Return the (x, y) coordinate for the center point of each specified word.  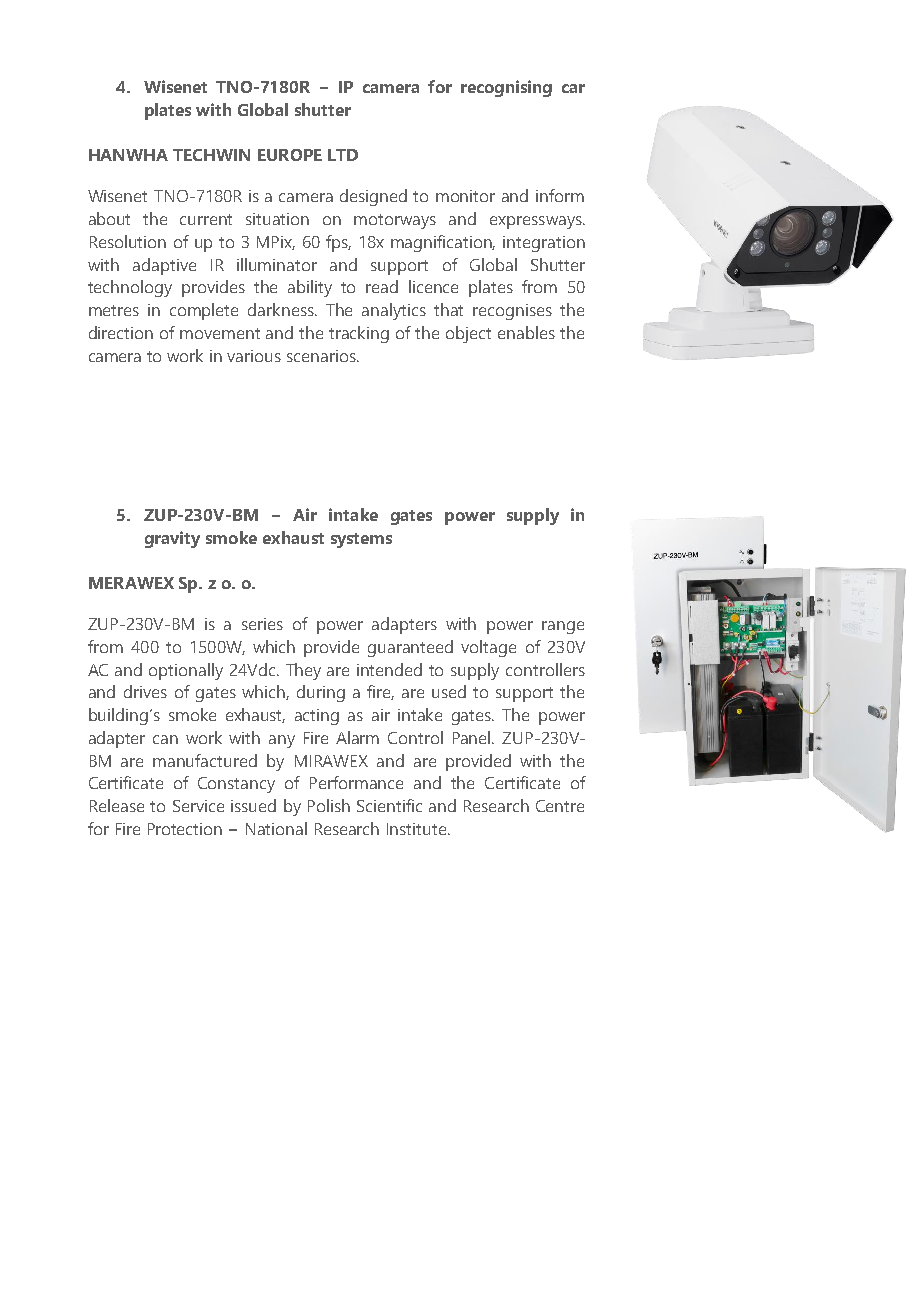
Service (198, 806)
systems (361, 540)
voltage (488, 648)
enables (526, 332)
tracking (359, 334)
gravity (172, 539)
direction (121, 332)
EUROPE (290, 155)
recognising (506, 88)
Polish (329, 805)
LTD (343, 155)
